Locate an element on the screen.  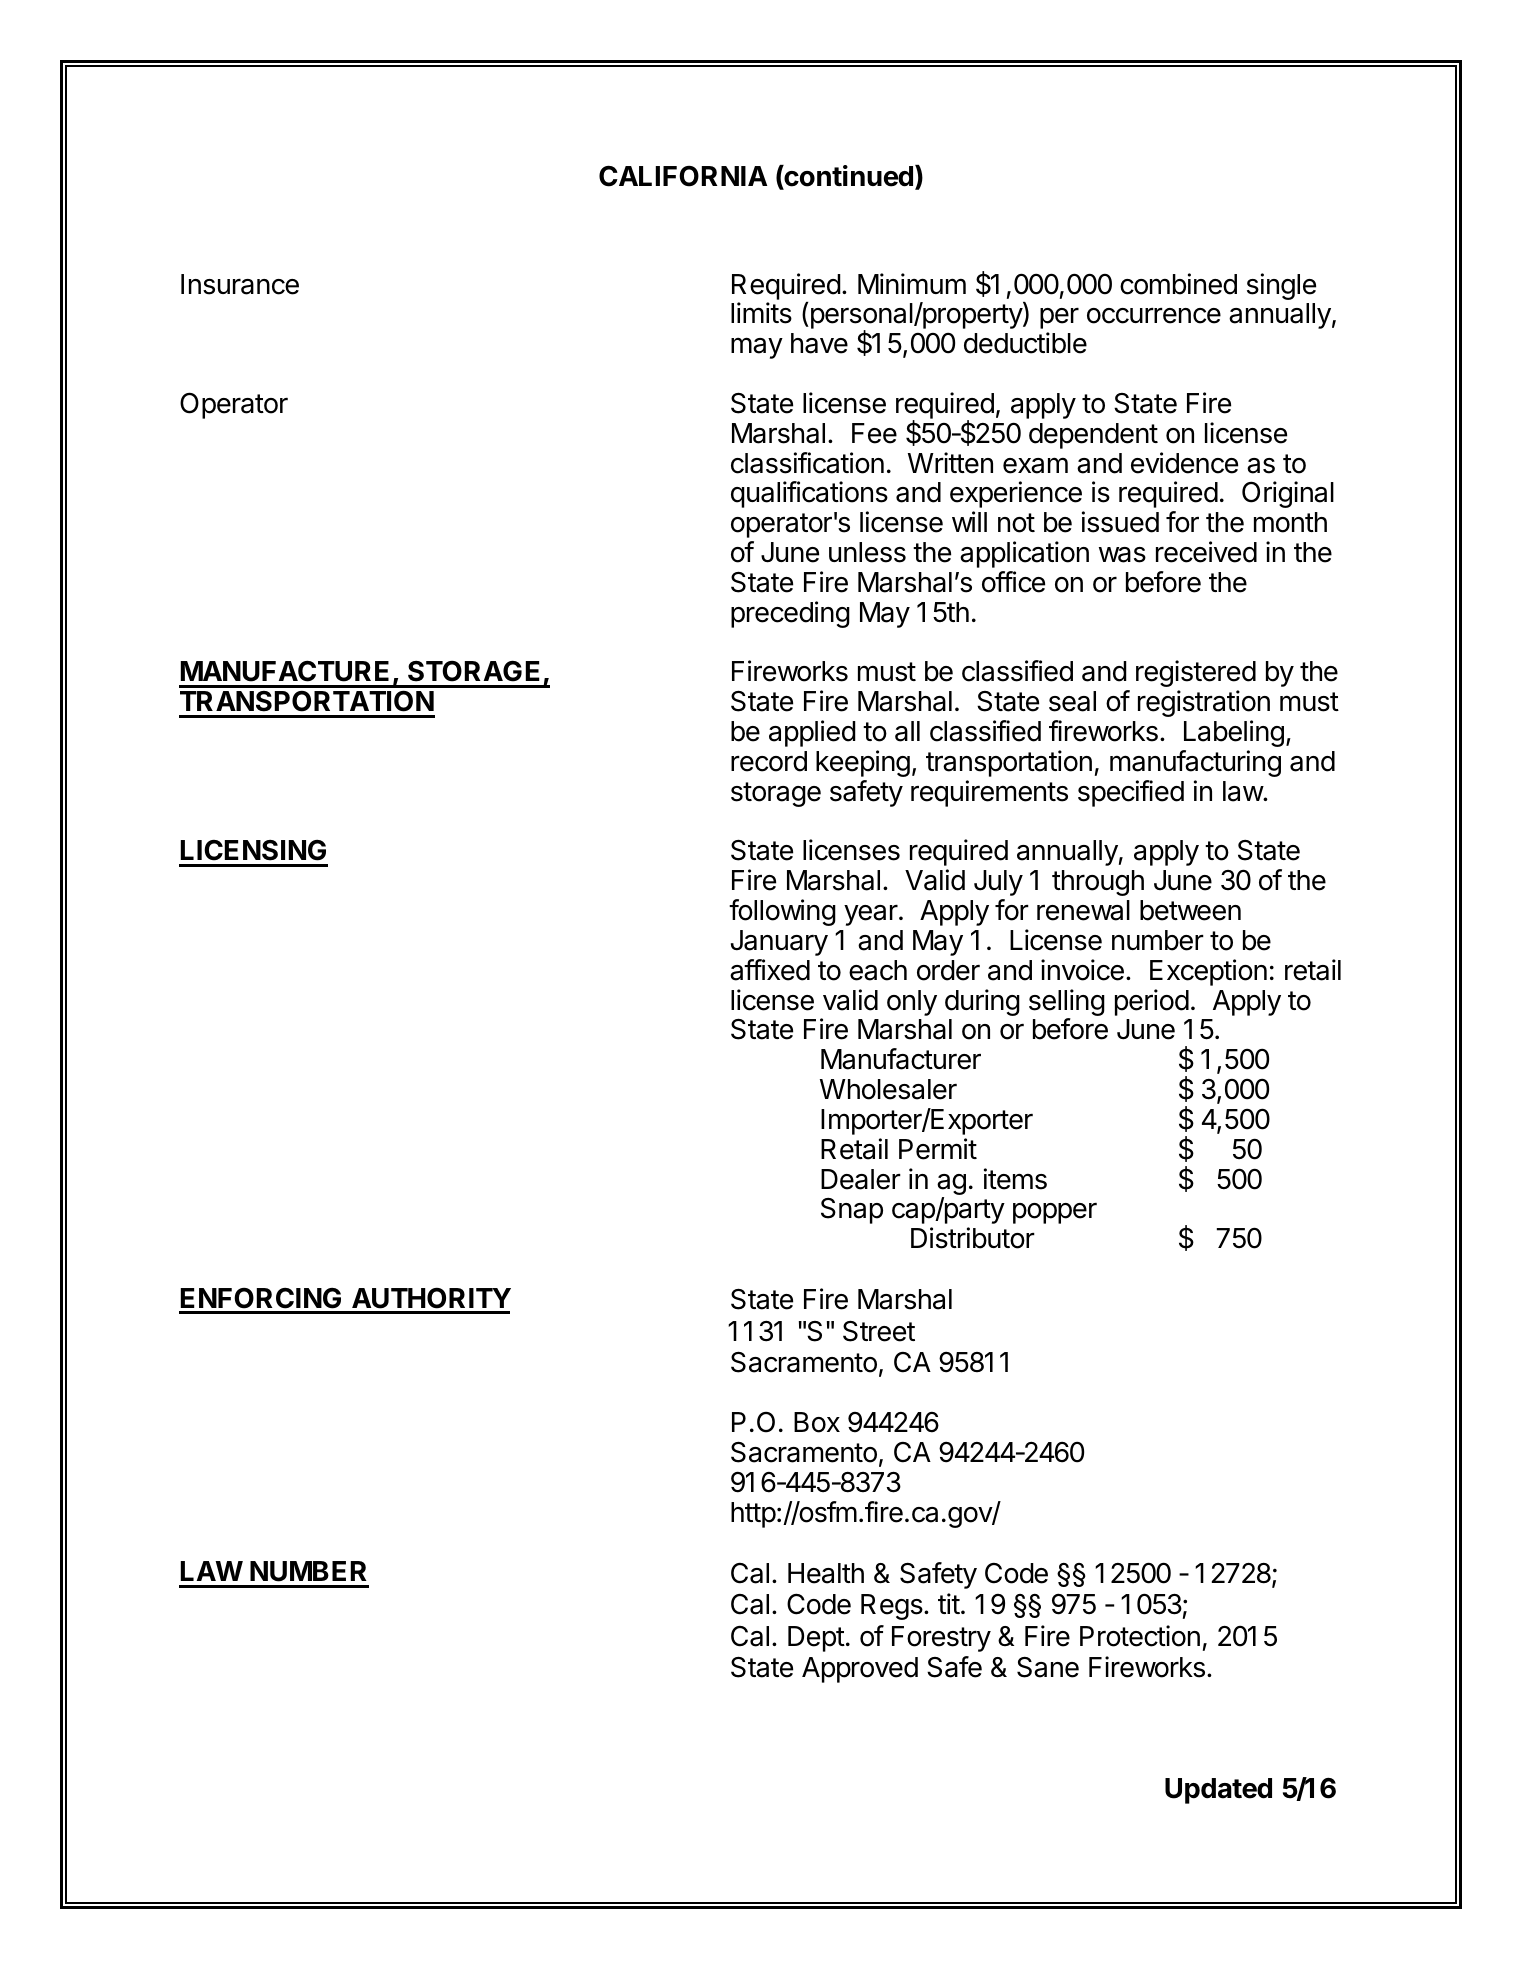
Dealer is located at coordinates (861, 1179).
